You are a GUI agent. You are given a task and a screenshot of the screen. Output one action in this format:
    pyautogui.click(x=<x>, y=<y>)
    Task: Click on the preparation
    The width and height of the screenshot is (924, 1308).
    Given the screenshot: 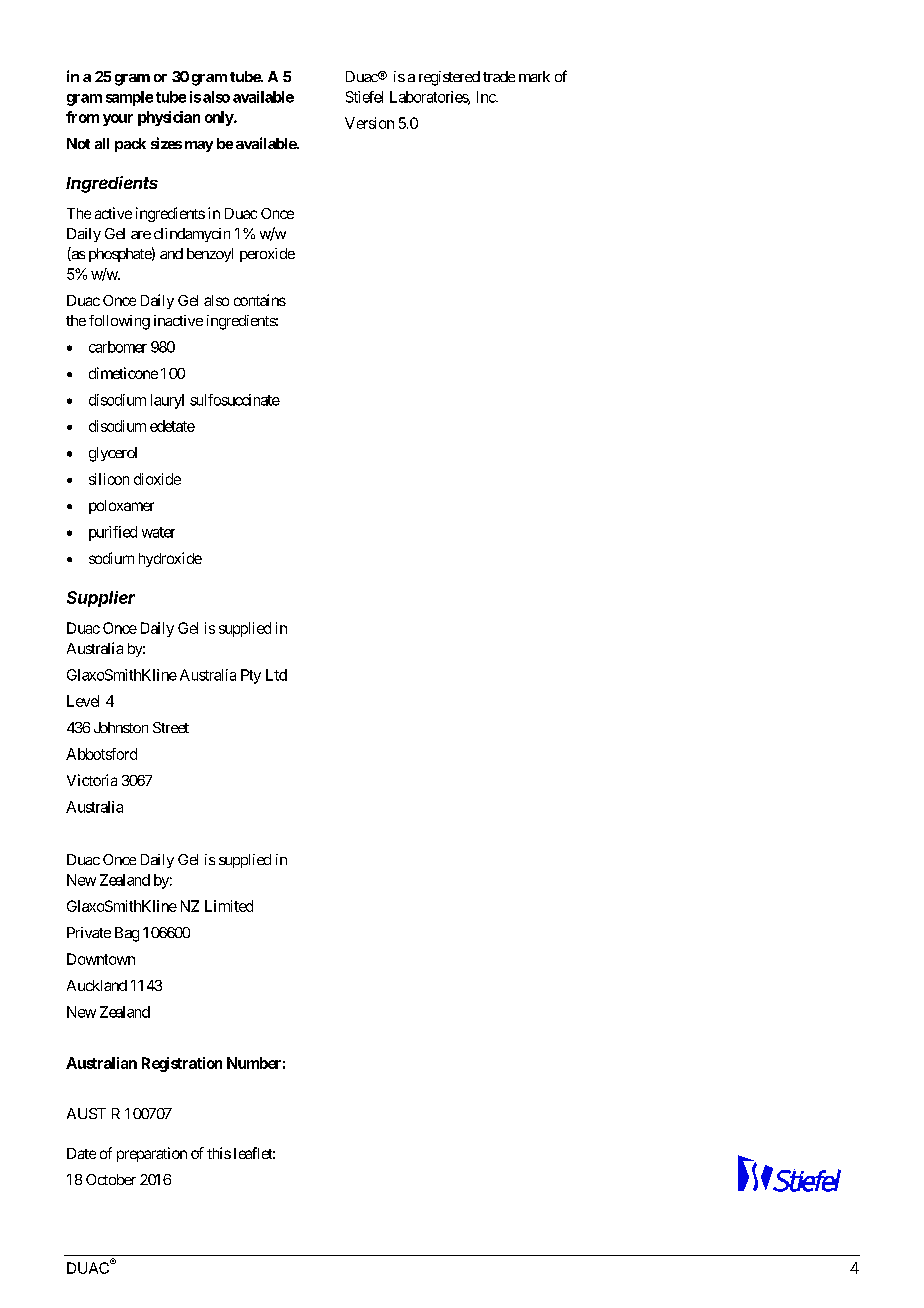 What is the action you would take?
    pyautogui.click(x=152, y=1154)
